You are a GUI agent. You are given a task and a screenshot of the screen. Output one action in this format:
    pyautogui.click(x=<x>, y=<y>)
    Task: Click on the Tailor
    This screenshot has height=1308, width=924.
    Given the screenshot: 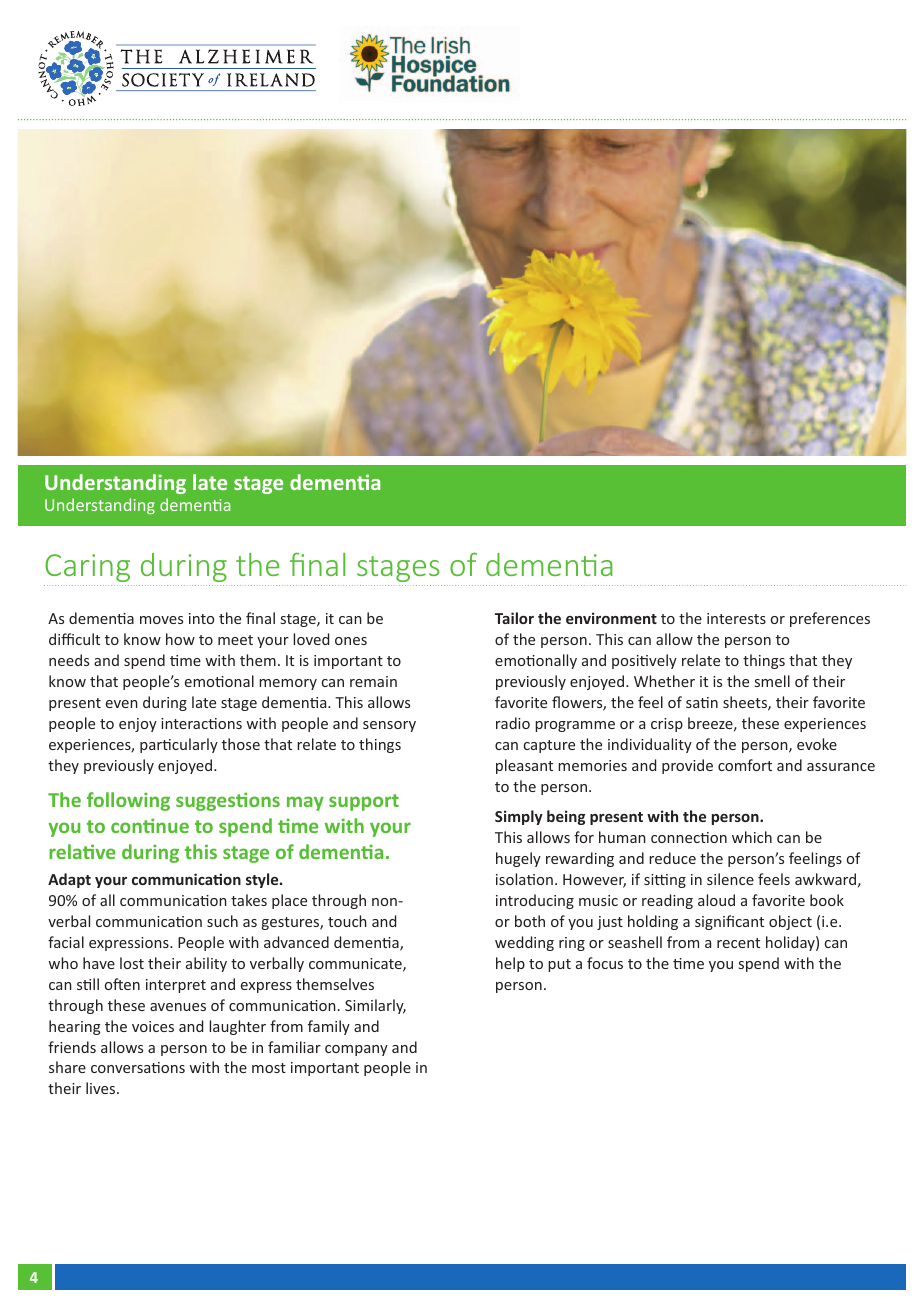 What is the action you would take?
    pyautogui.click(x=514, y=618)
